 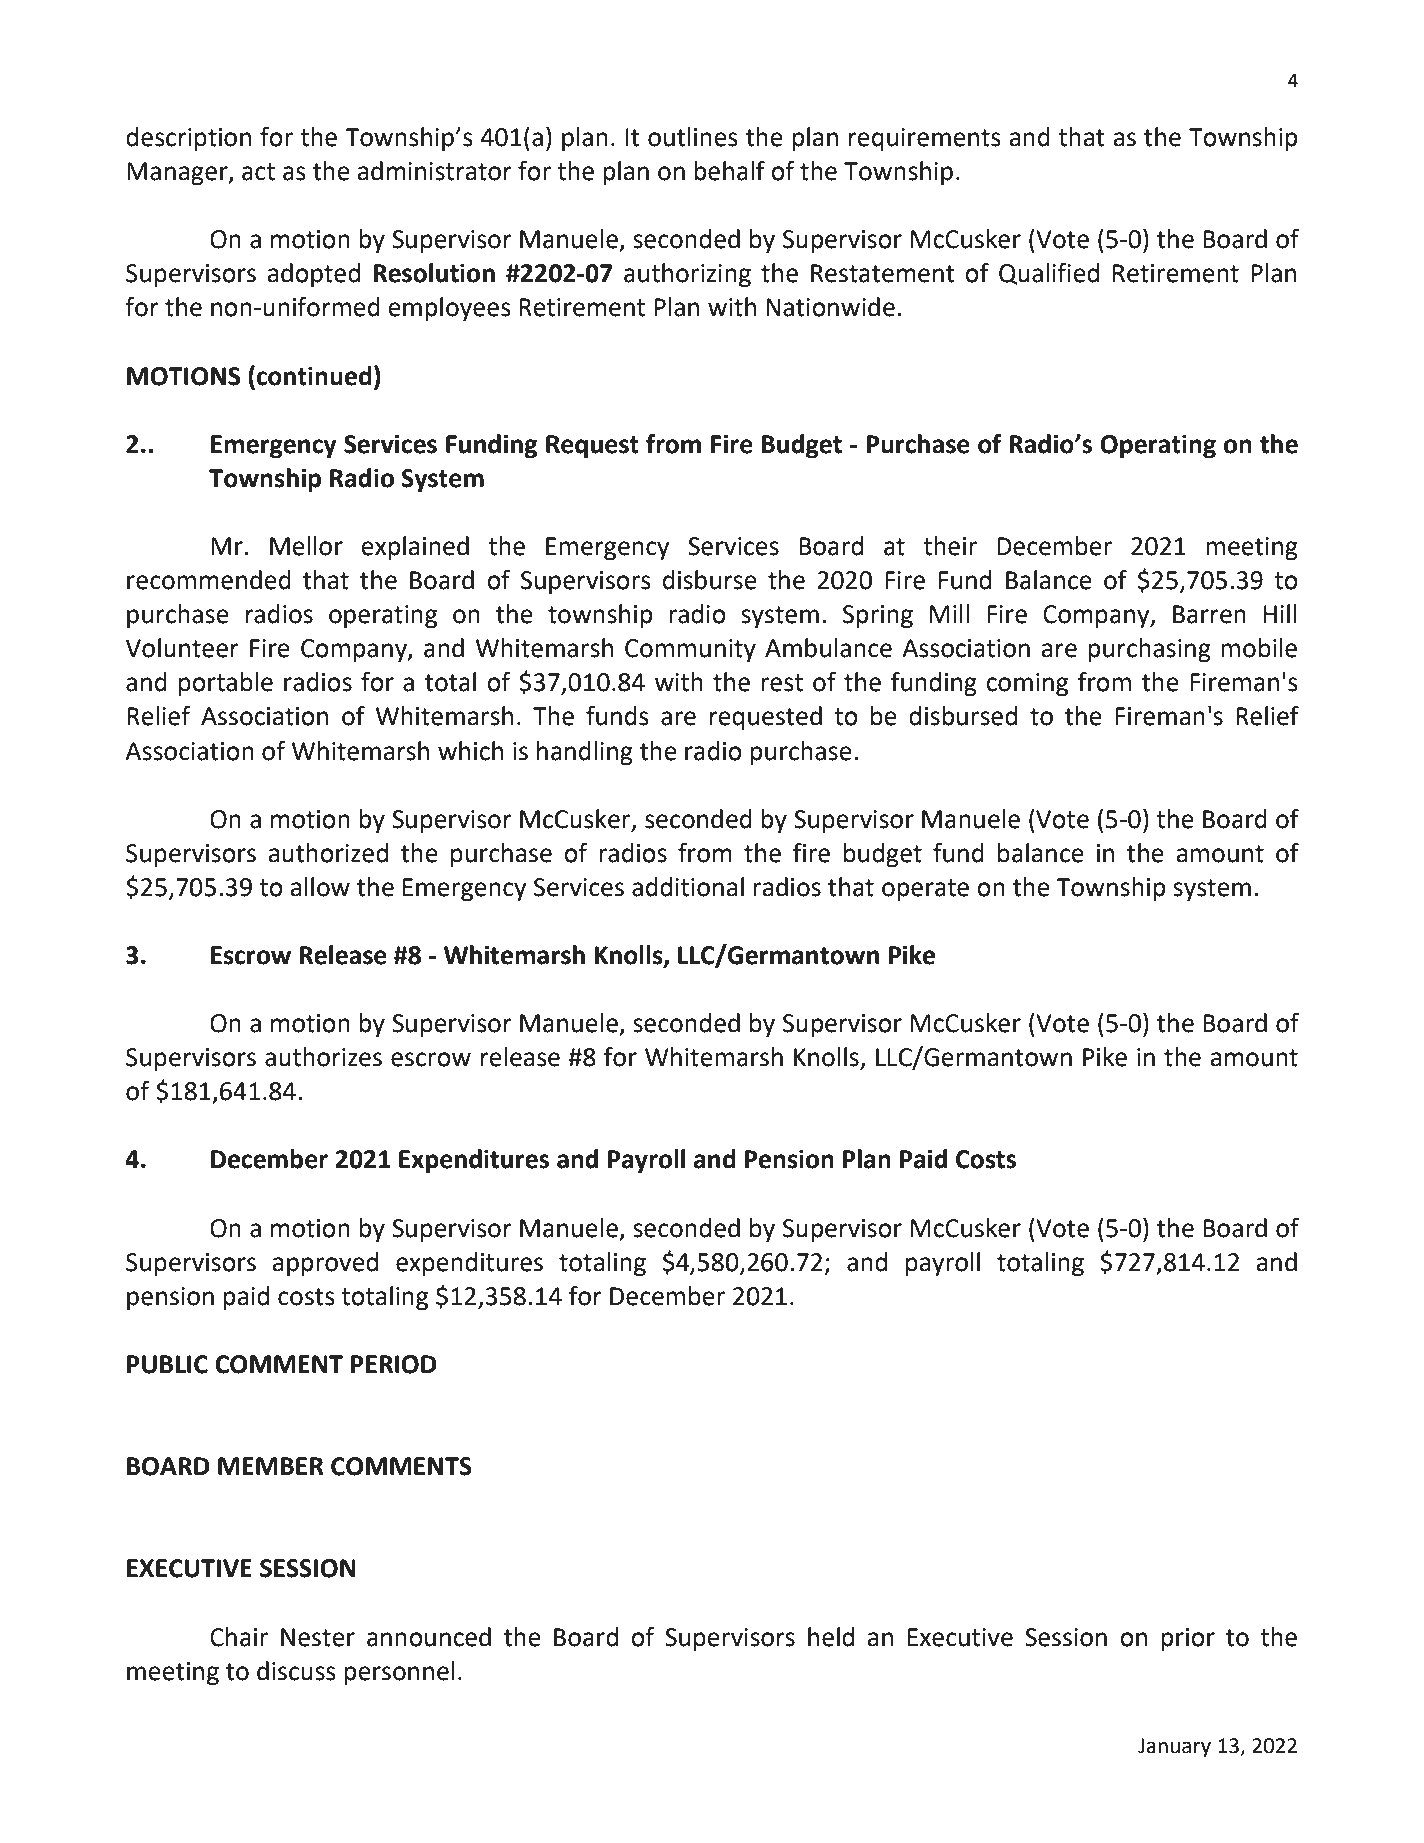 What do you see at coordinates (729, 171) in the screenshot?
I see `behalf` at bounding box center [729, 171].
